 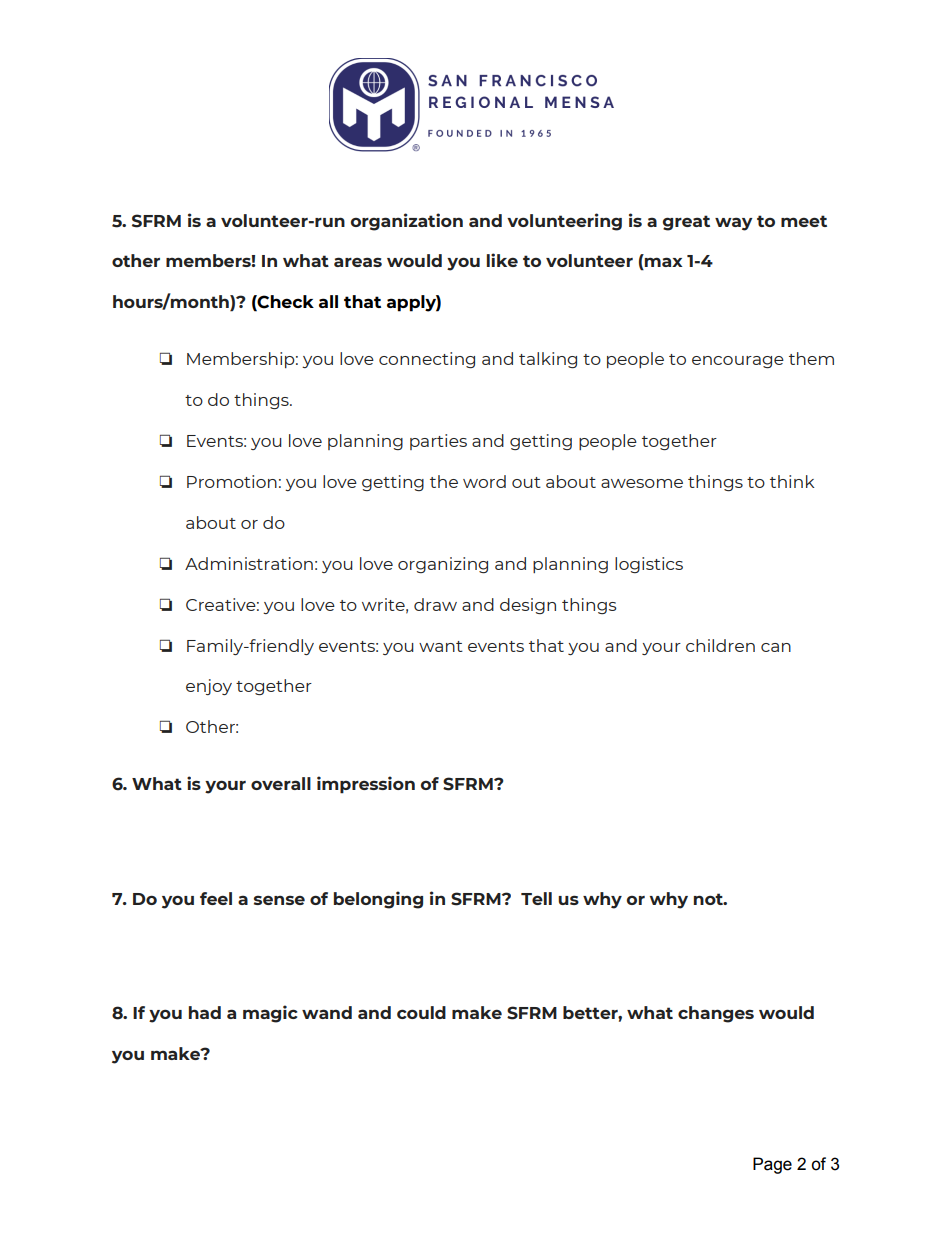 What do you see at coordinates (733, 224) in the screenshot?
I see `way` at bounding box center [733, 224].
